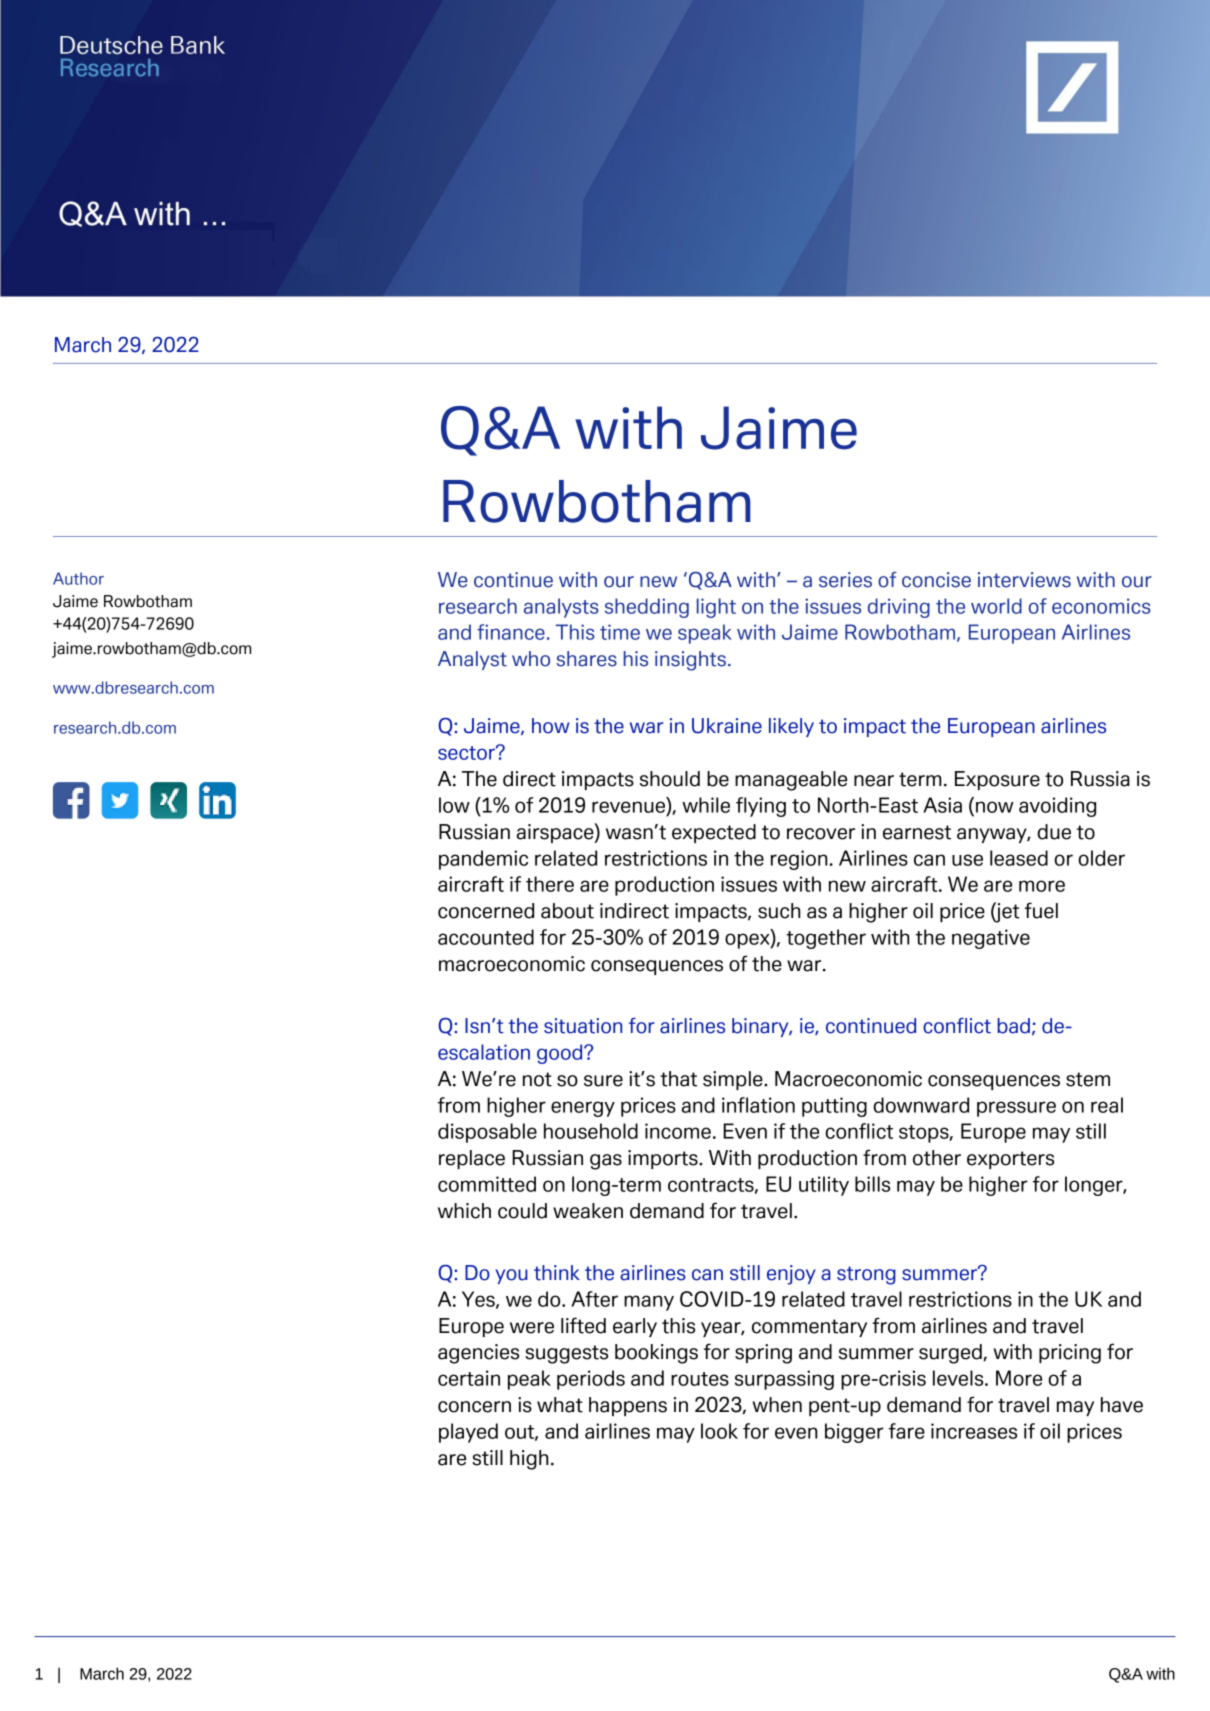 This document has height=1711, width=1210. I want to click on shedding, so click(647, 608).
